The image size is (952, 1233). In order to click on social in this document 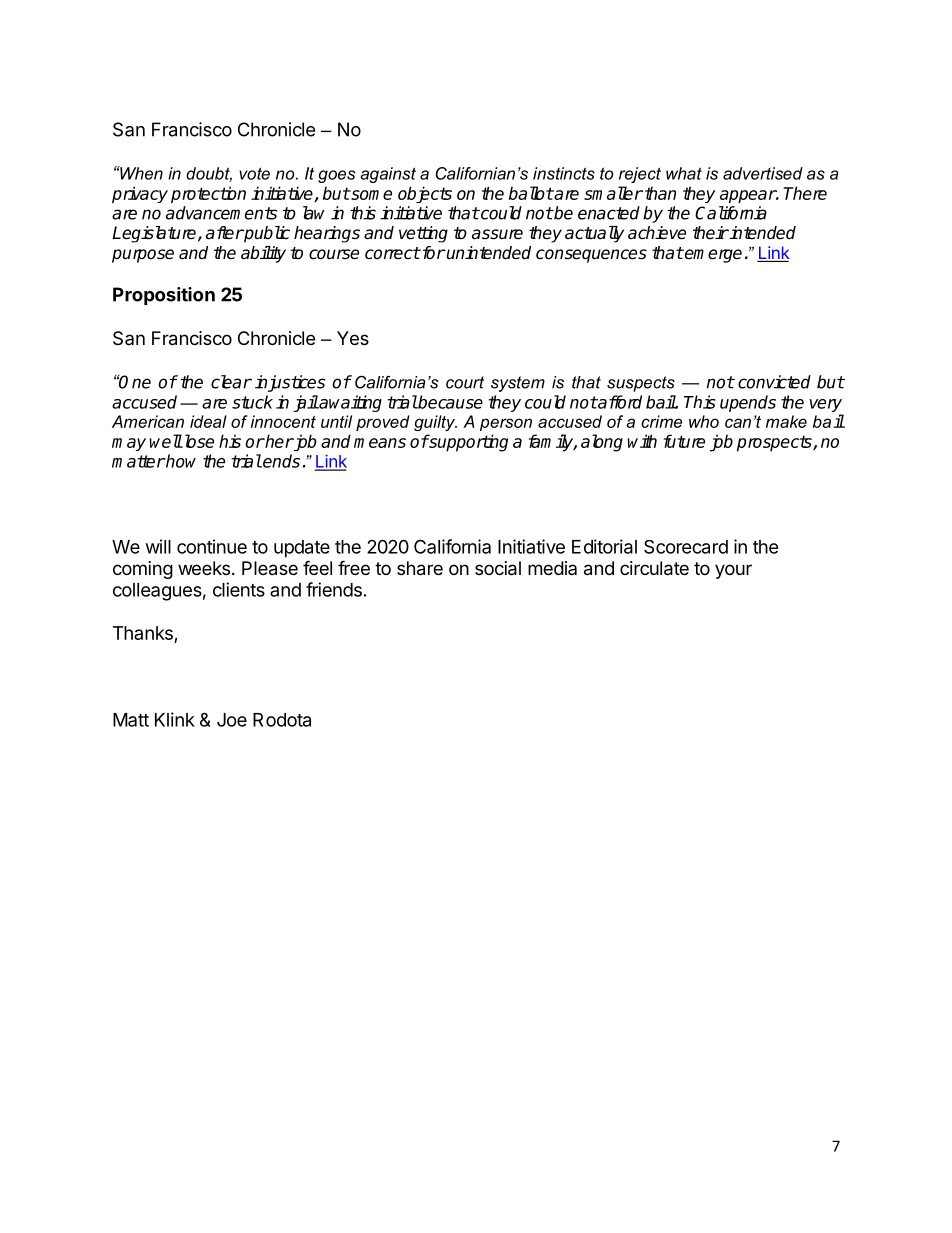, I will do `click(498, 568)`.
